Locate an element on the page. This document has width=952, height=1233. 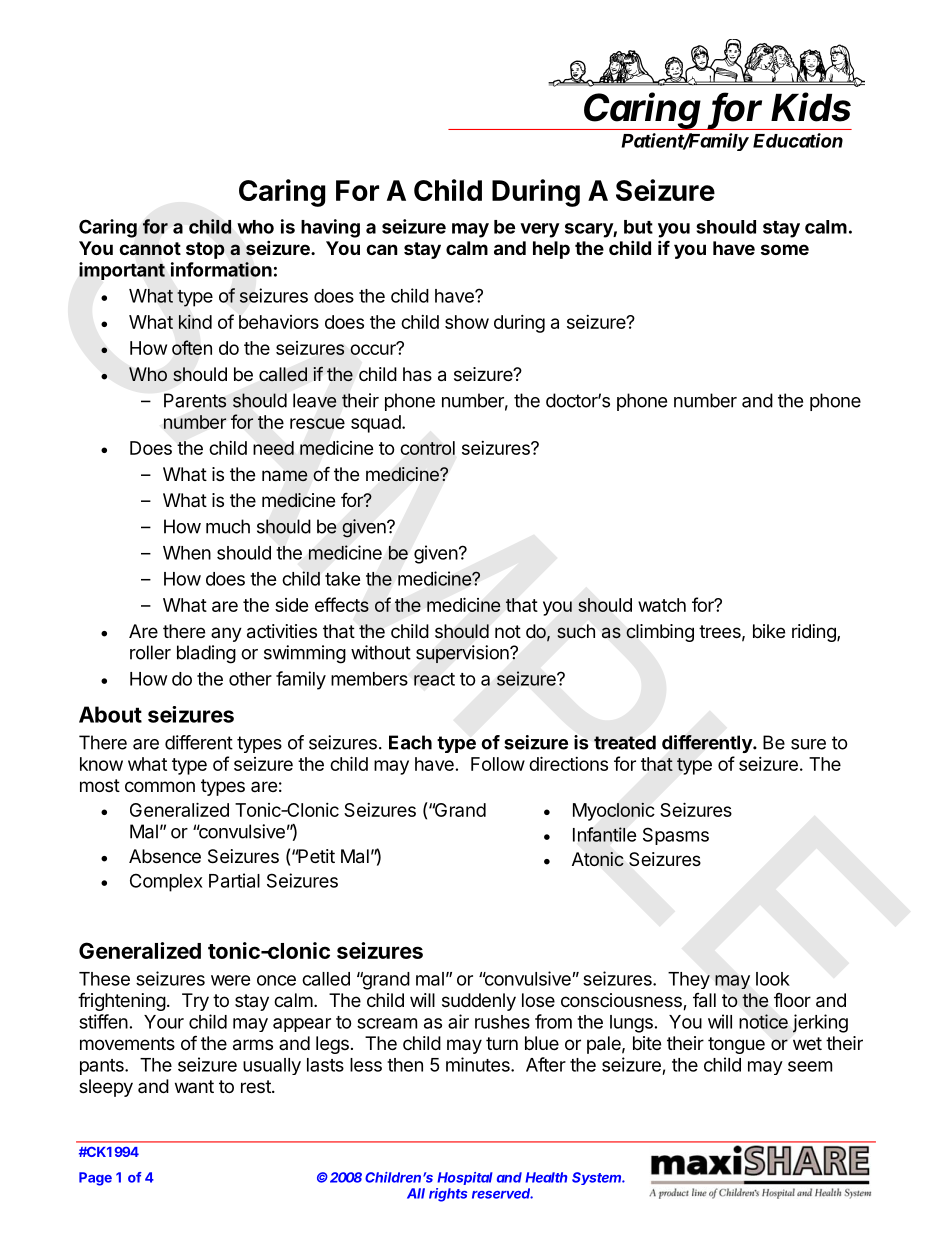
Hospital is located at coordinates (465, 1178).
